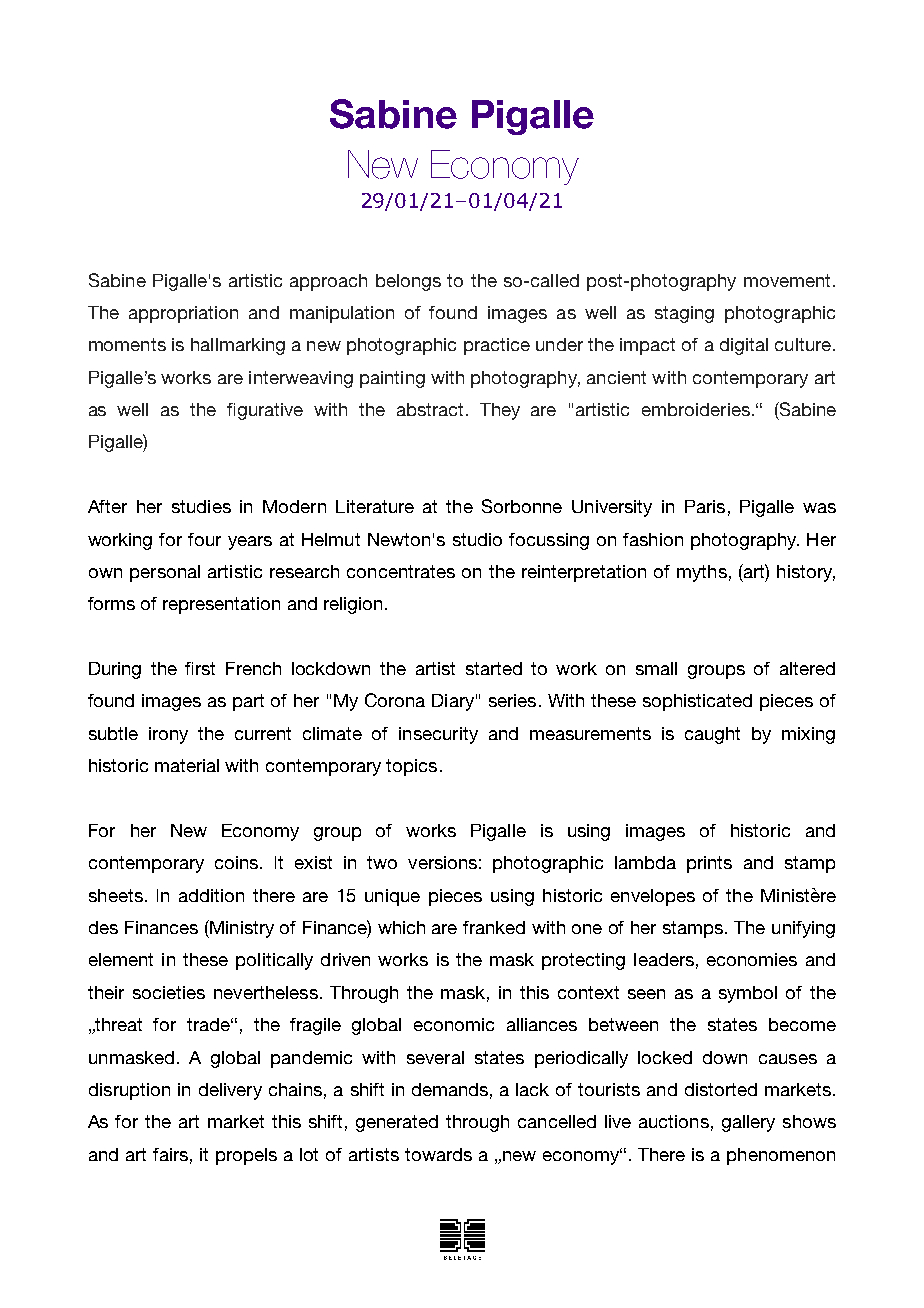  I want to click on caught, so click(712, 735).
